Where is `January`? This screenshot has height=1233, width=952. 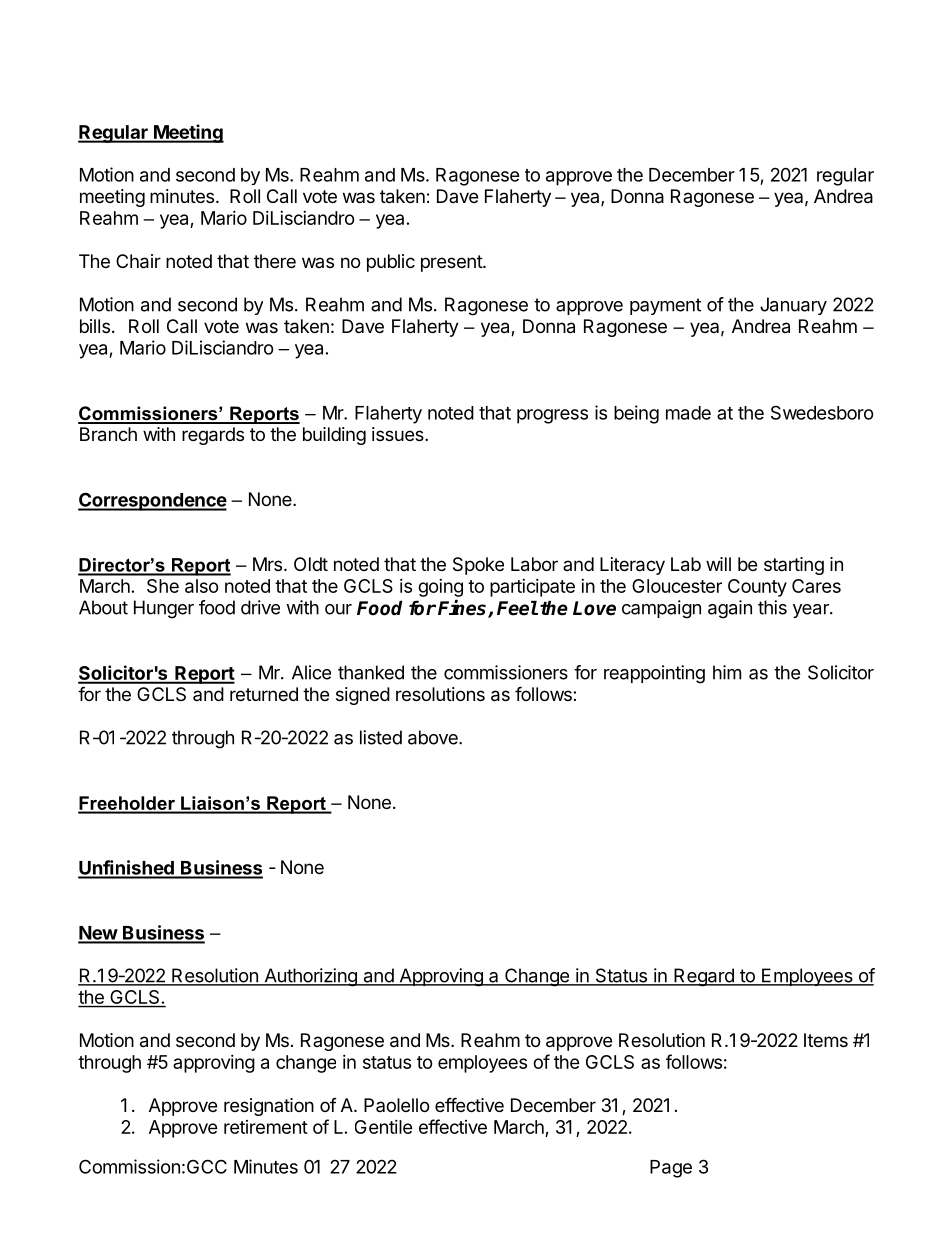
January is located at coordinates (793, 306).
